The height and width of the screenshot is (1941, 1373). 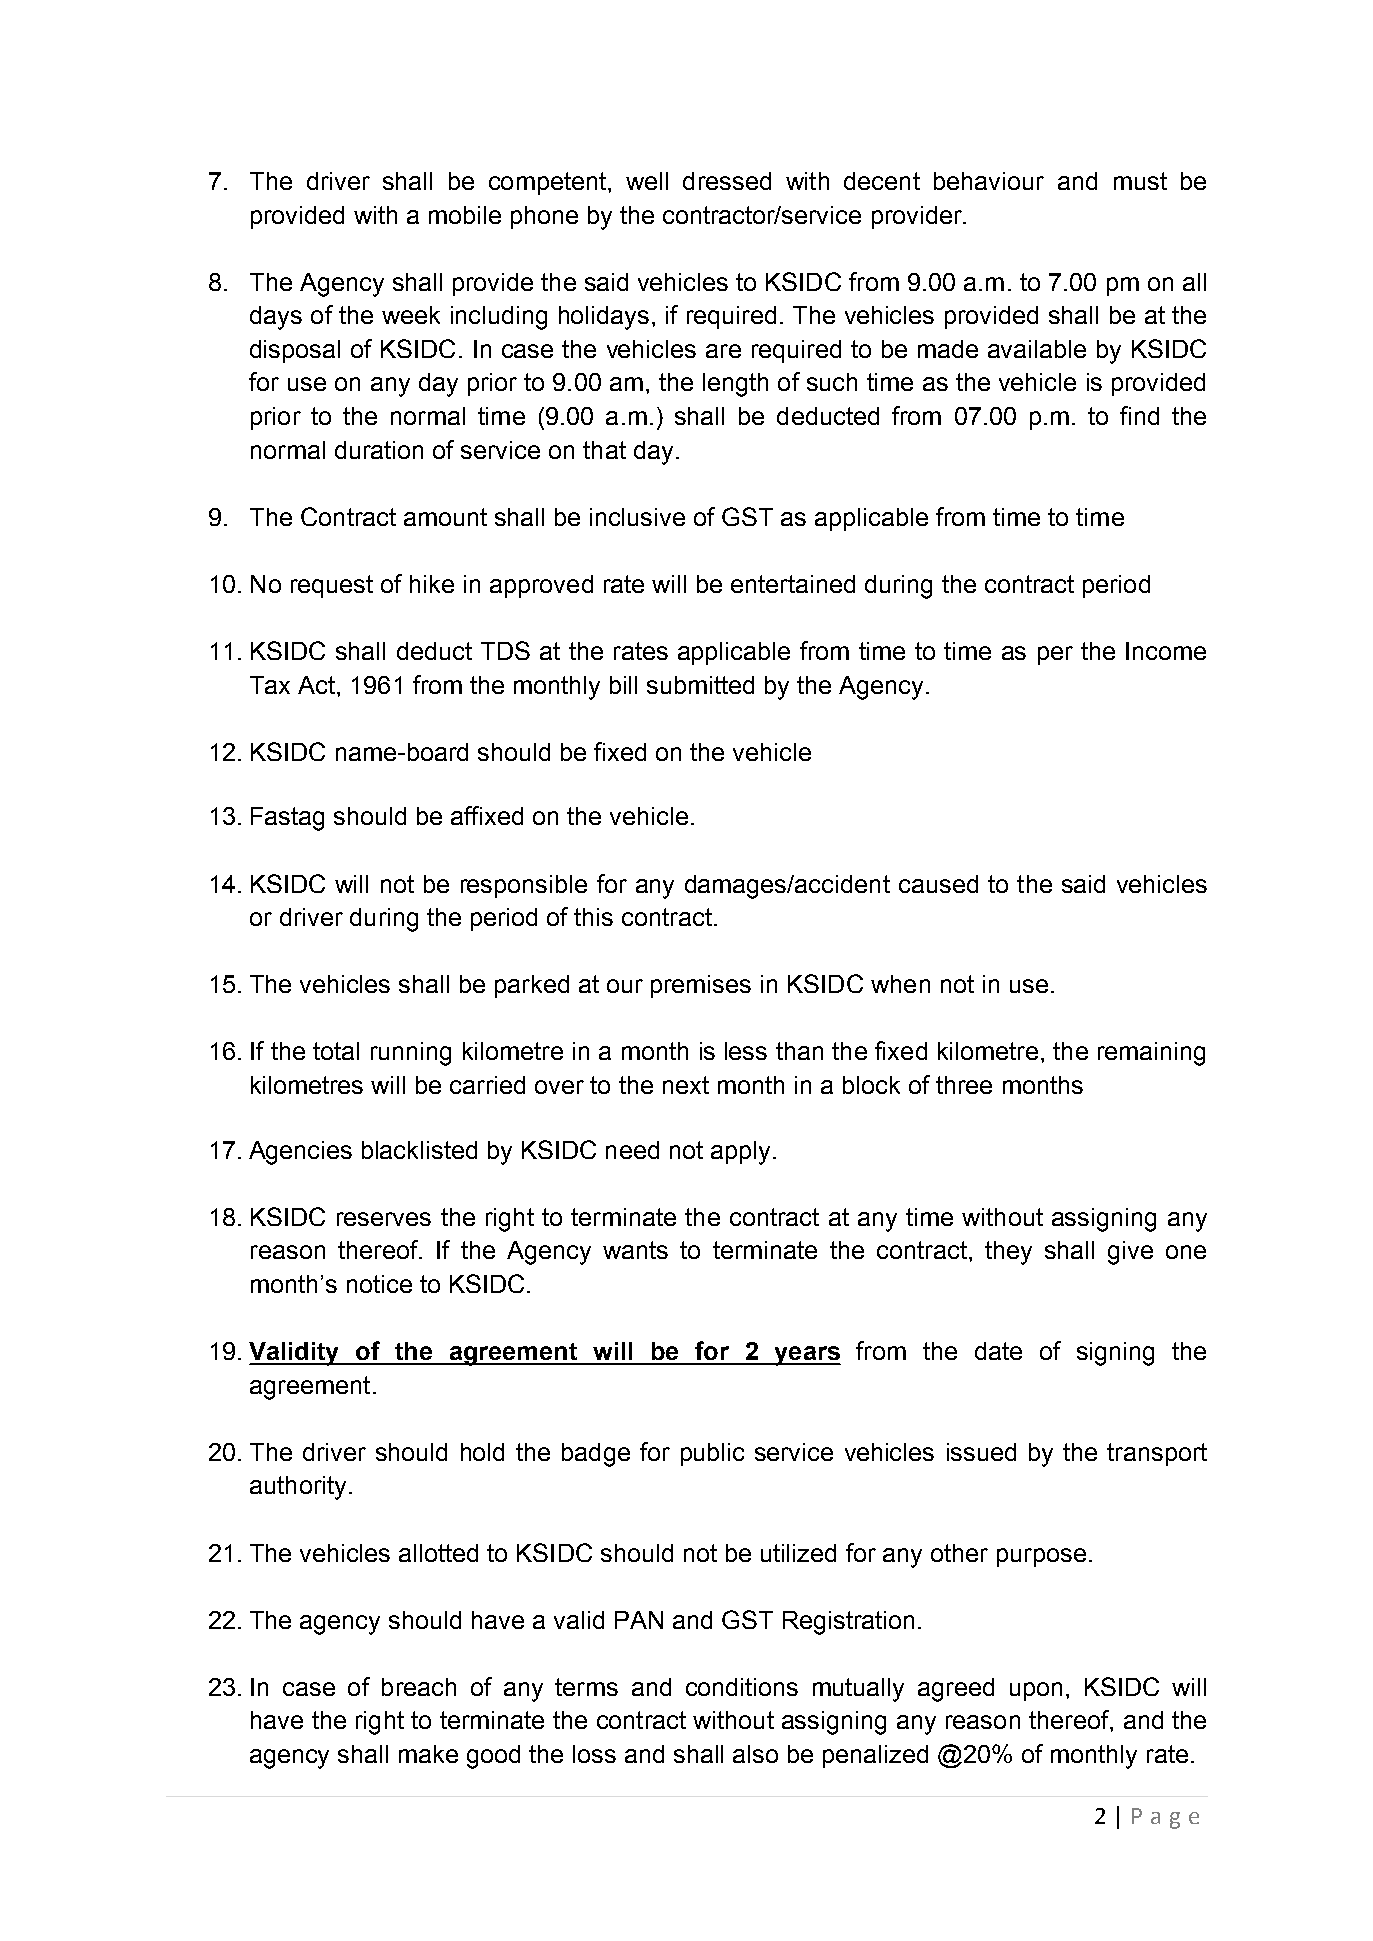 I want to click on mobile, so click(x=465, y=215).
